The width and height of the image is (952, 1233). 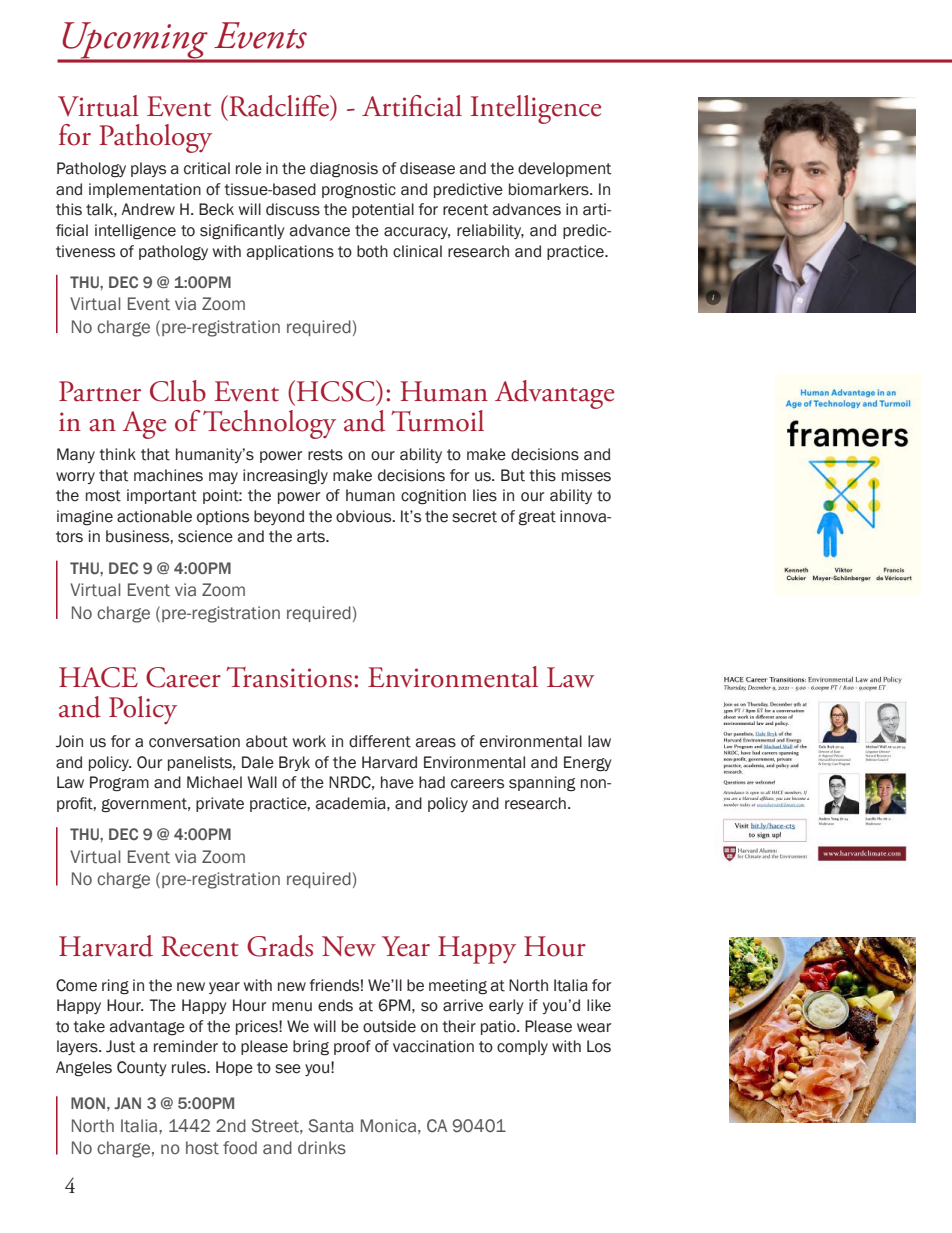 What do you see at coordinates (513, 475) in the image?
I see `But` at bounding box center [513, 475].
